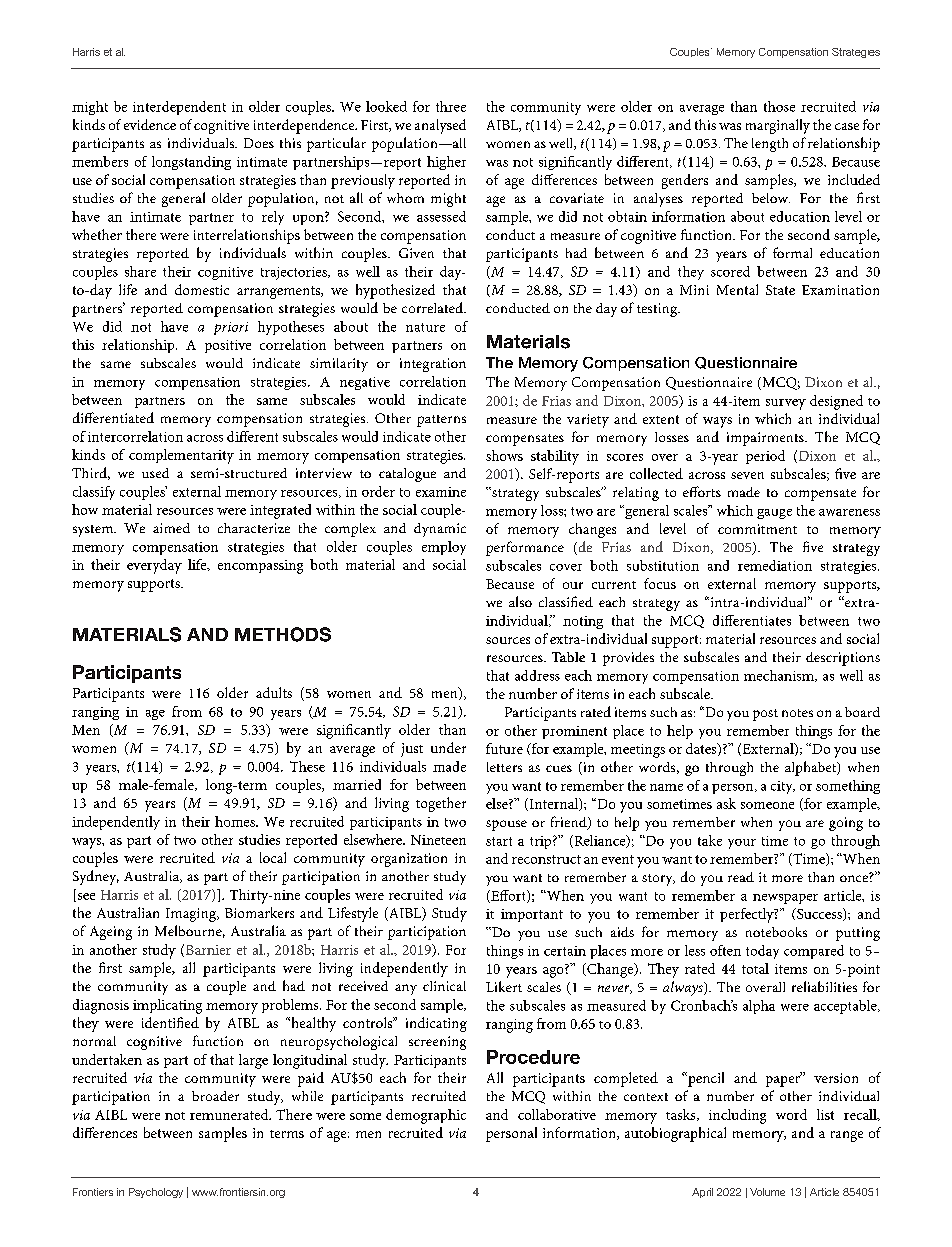 Image resolution: width=952 pixels, height=1247 pixels. Describe the element at coordinates (770, 145) in the screenshot. I see `length` at that location.
